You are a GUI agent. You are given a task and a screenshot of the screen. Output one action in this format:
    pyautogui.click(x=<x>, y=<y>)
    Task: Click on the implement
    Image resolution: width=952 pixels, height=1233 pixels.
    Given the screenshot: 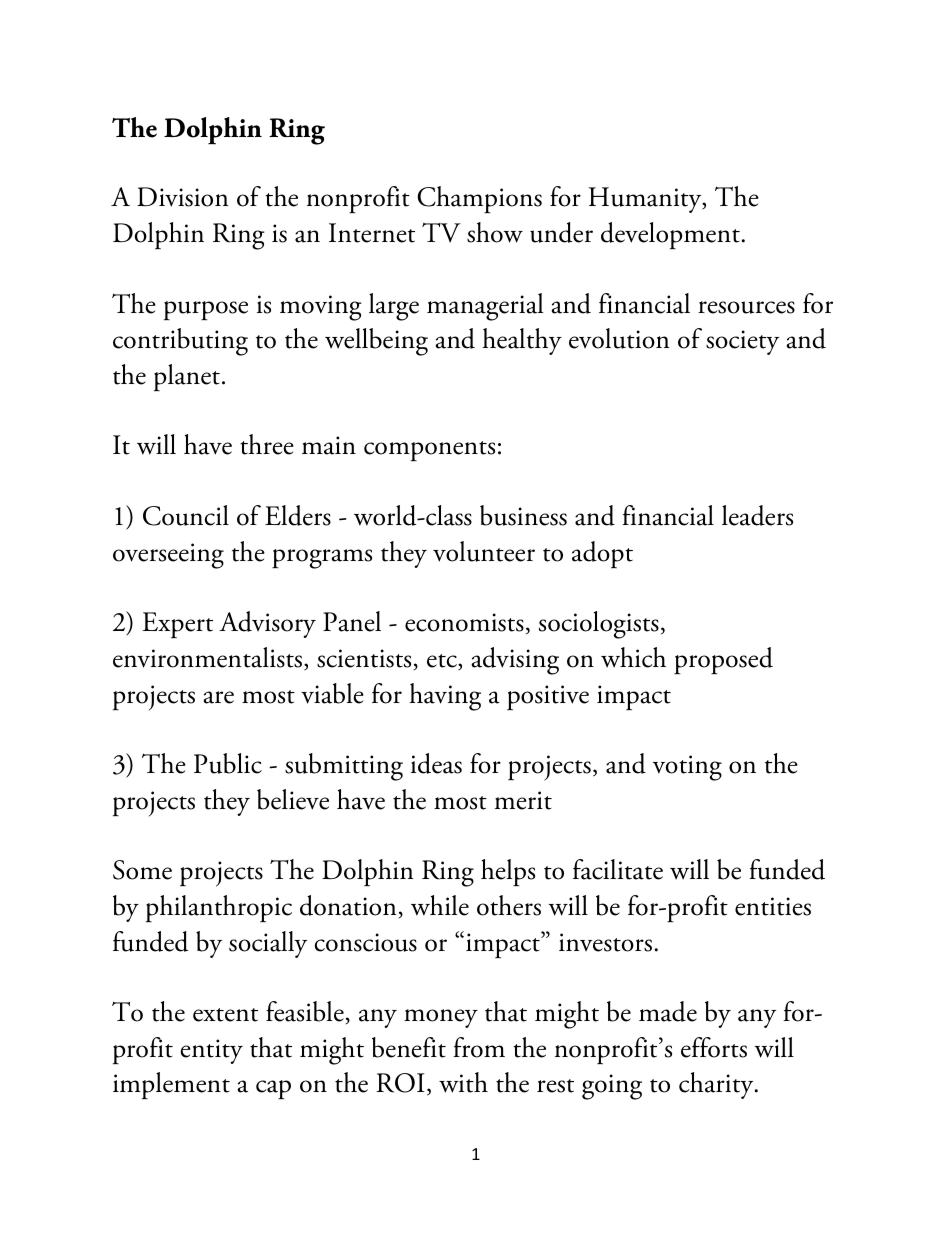 What is the action you would take?
    pyautogui.click(x=171, y=1086)
